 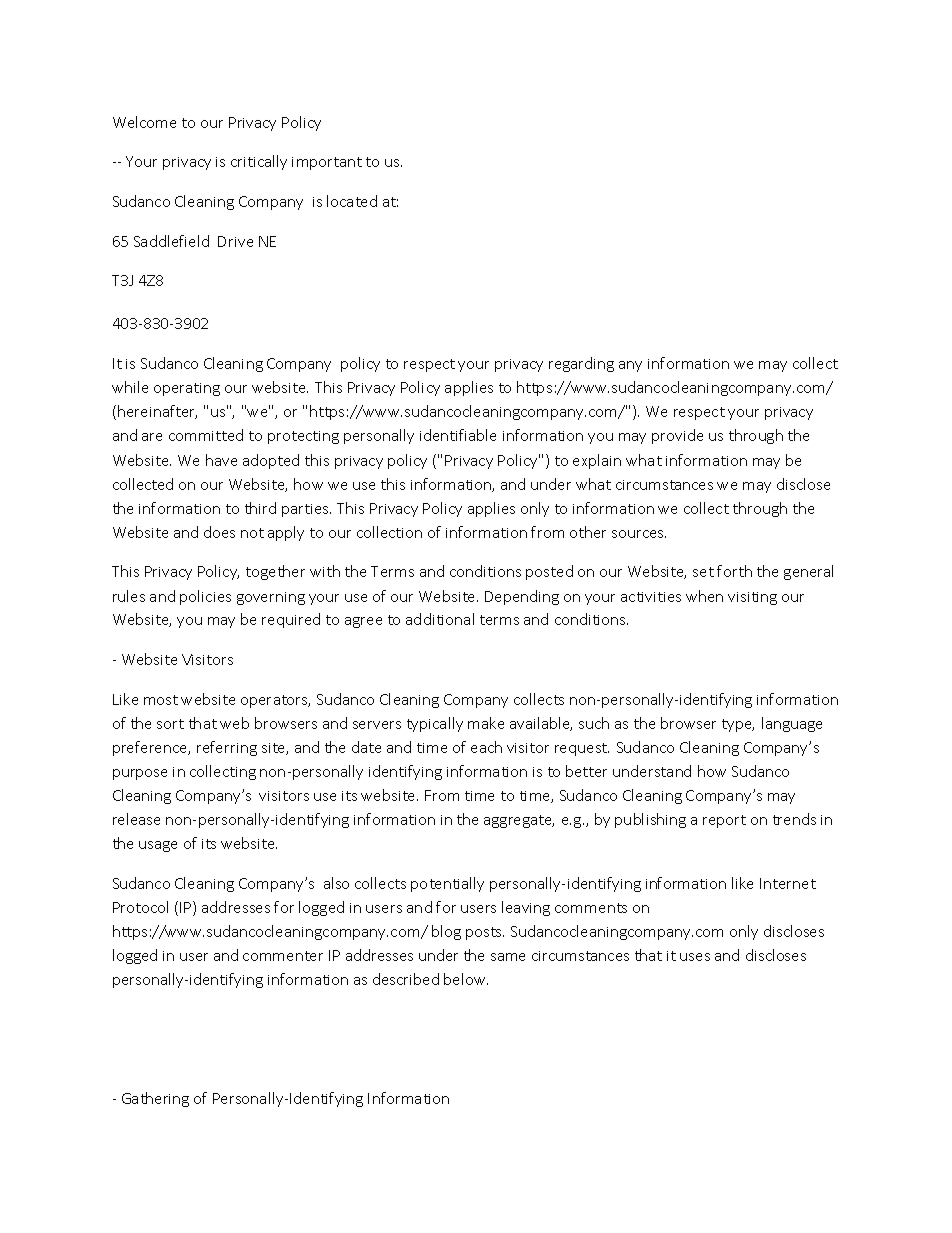 I want to click on Gathering, so click(x=155, y=1099).
